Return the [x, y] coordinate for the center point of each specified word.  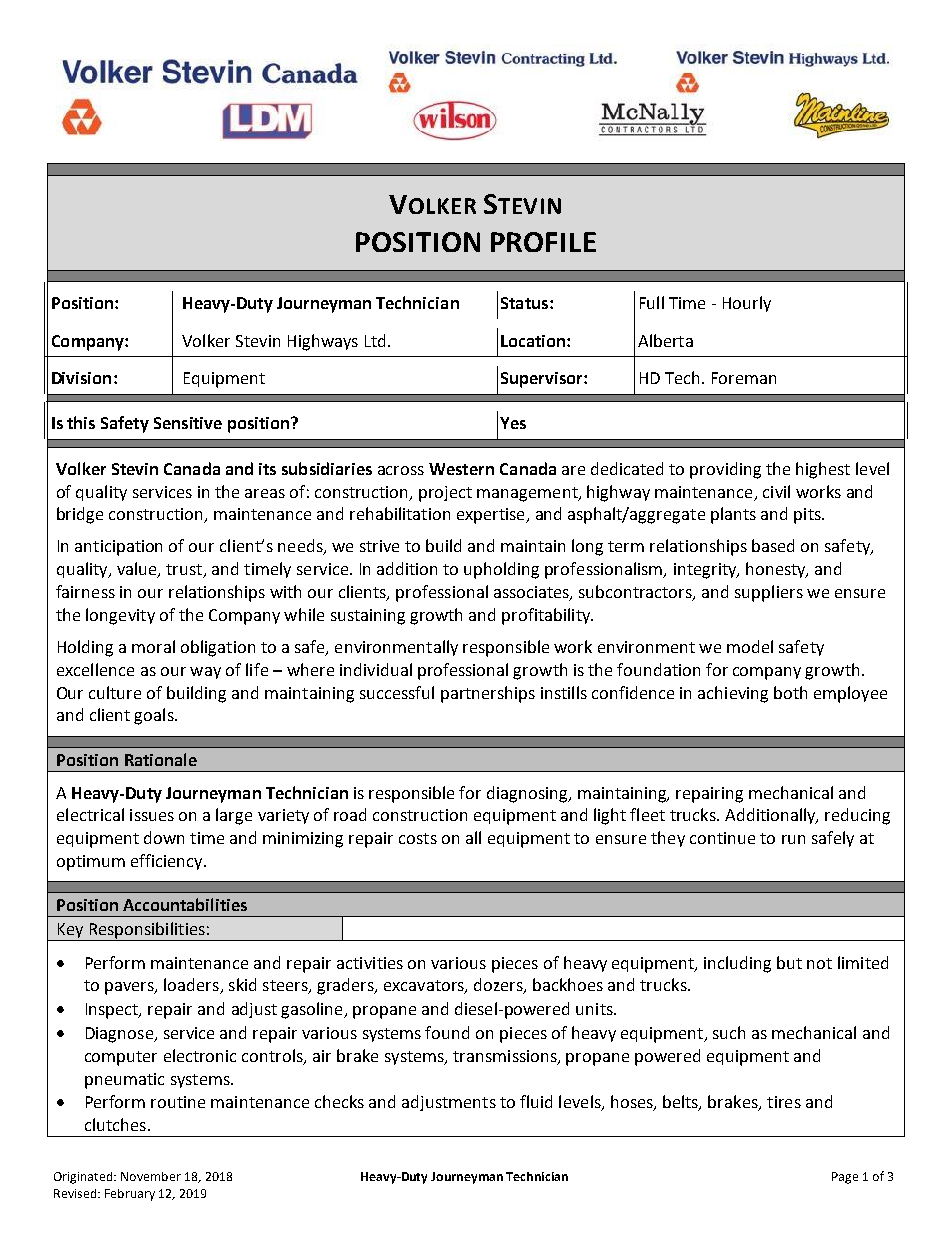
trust [185, 571]
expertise [492, 516]
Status [526, 303]
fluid [536, 1101]
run [793, 839]
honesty [777, 570]
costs [418, 838]
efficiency [168, 862]
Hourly [747, 304]
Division [81, 378]
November [151, 1176]
